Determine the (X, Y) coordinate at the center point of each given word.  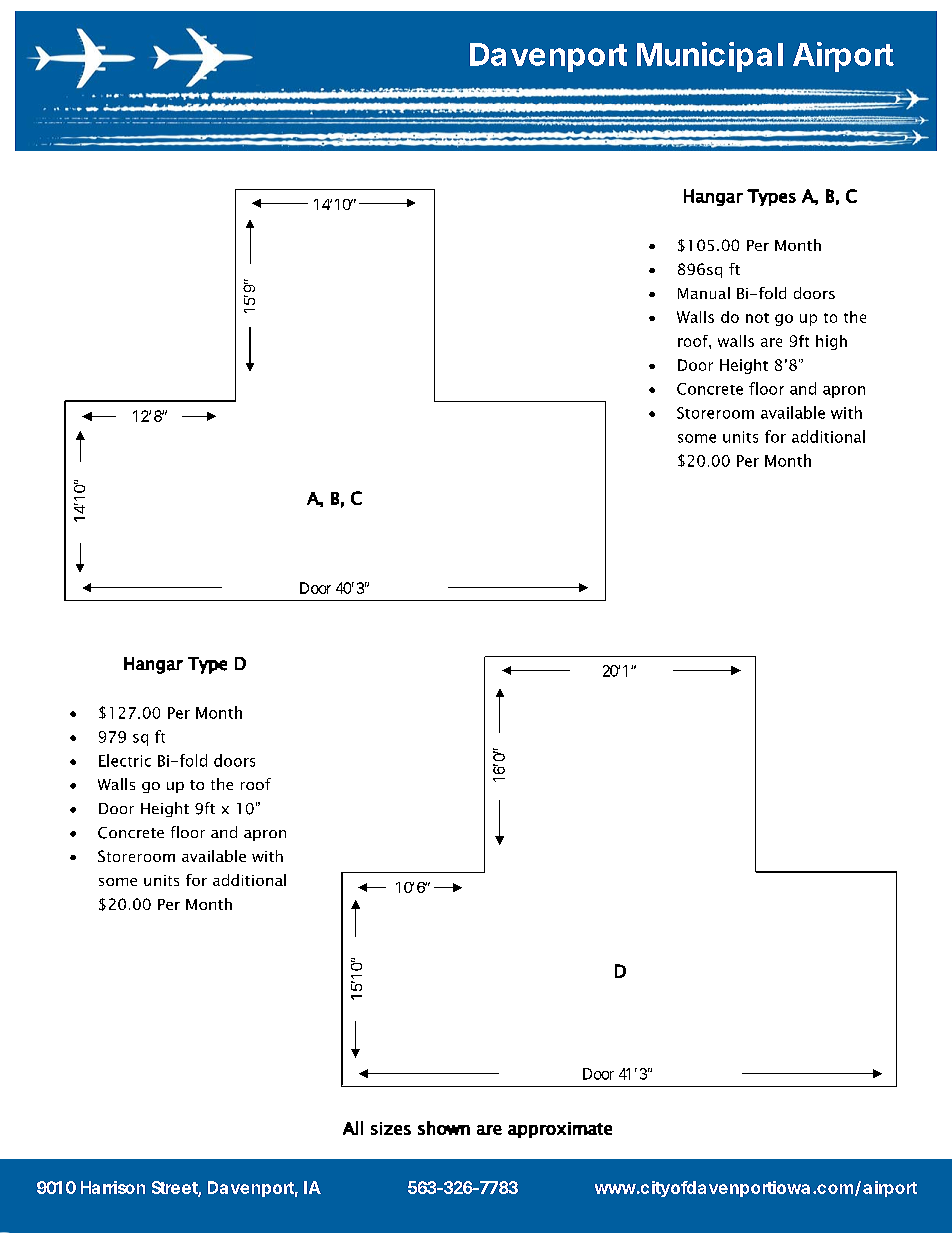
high (831, 342)
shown (444, 1128)
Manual (704, 293)
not (757, 318)
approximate (560, 1130)
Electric (125, 760)
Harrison (113, 1187)
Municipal (710, 57)
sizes (391, 1128)
